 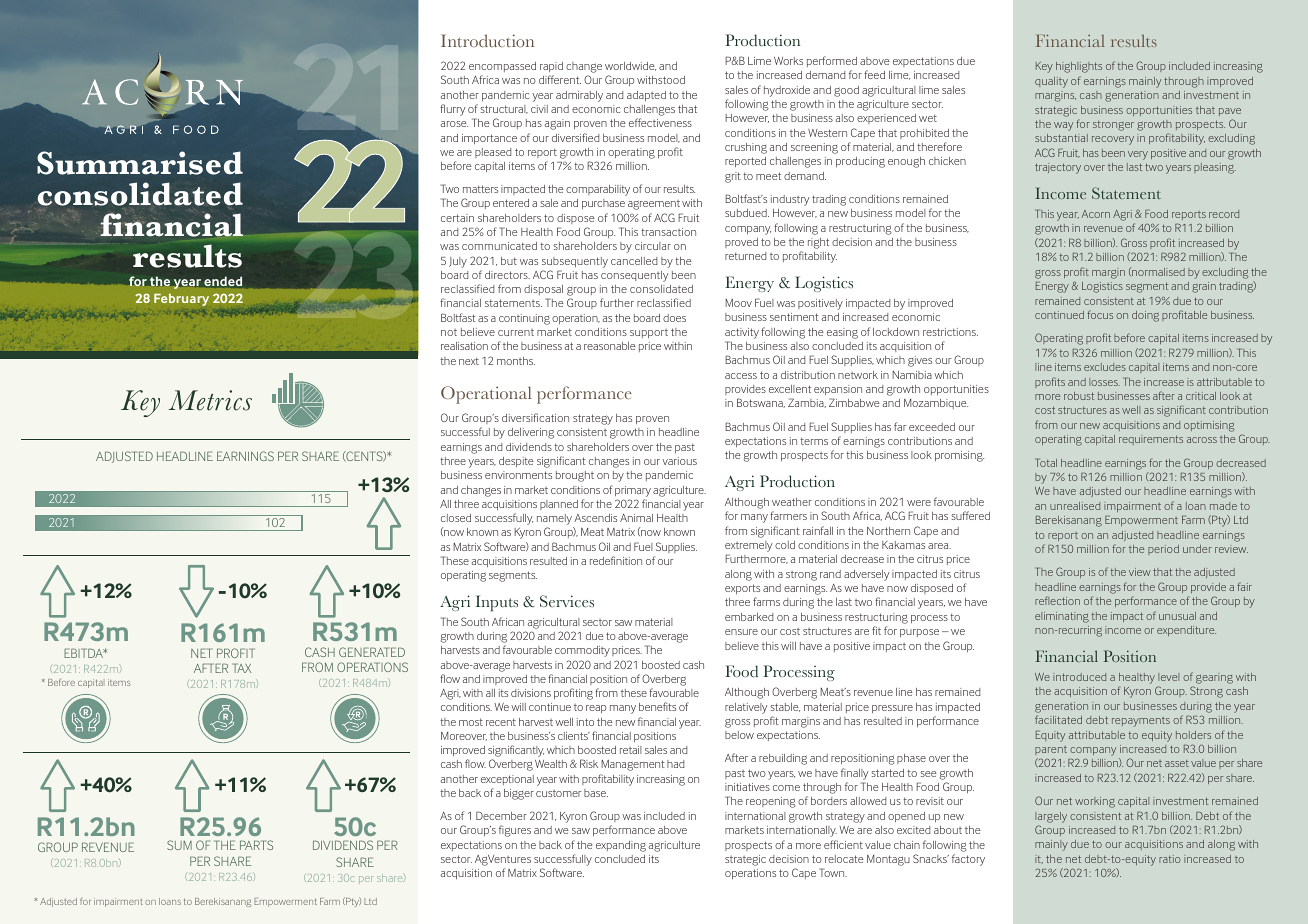 What do you see at coordinates (668, 232) in the screenshot?
I see `transaction` at bounding box center [668, 232].
